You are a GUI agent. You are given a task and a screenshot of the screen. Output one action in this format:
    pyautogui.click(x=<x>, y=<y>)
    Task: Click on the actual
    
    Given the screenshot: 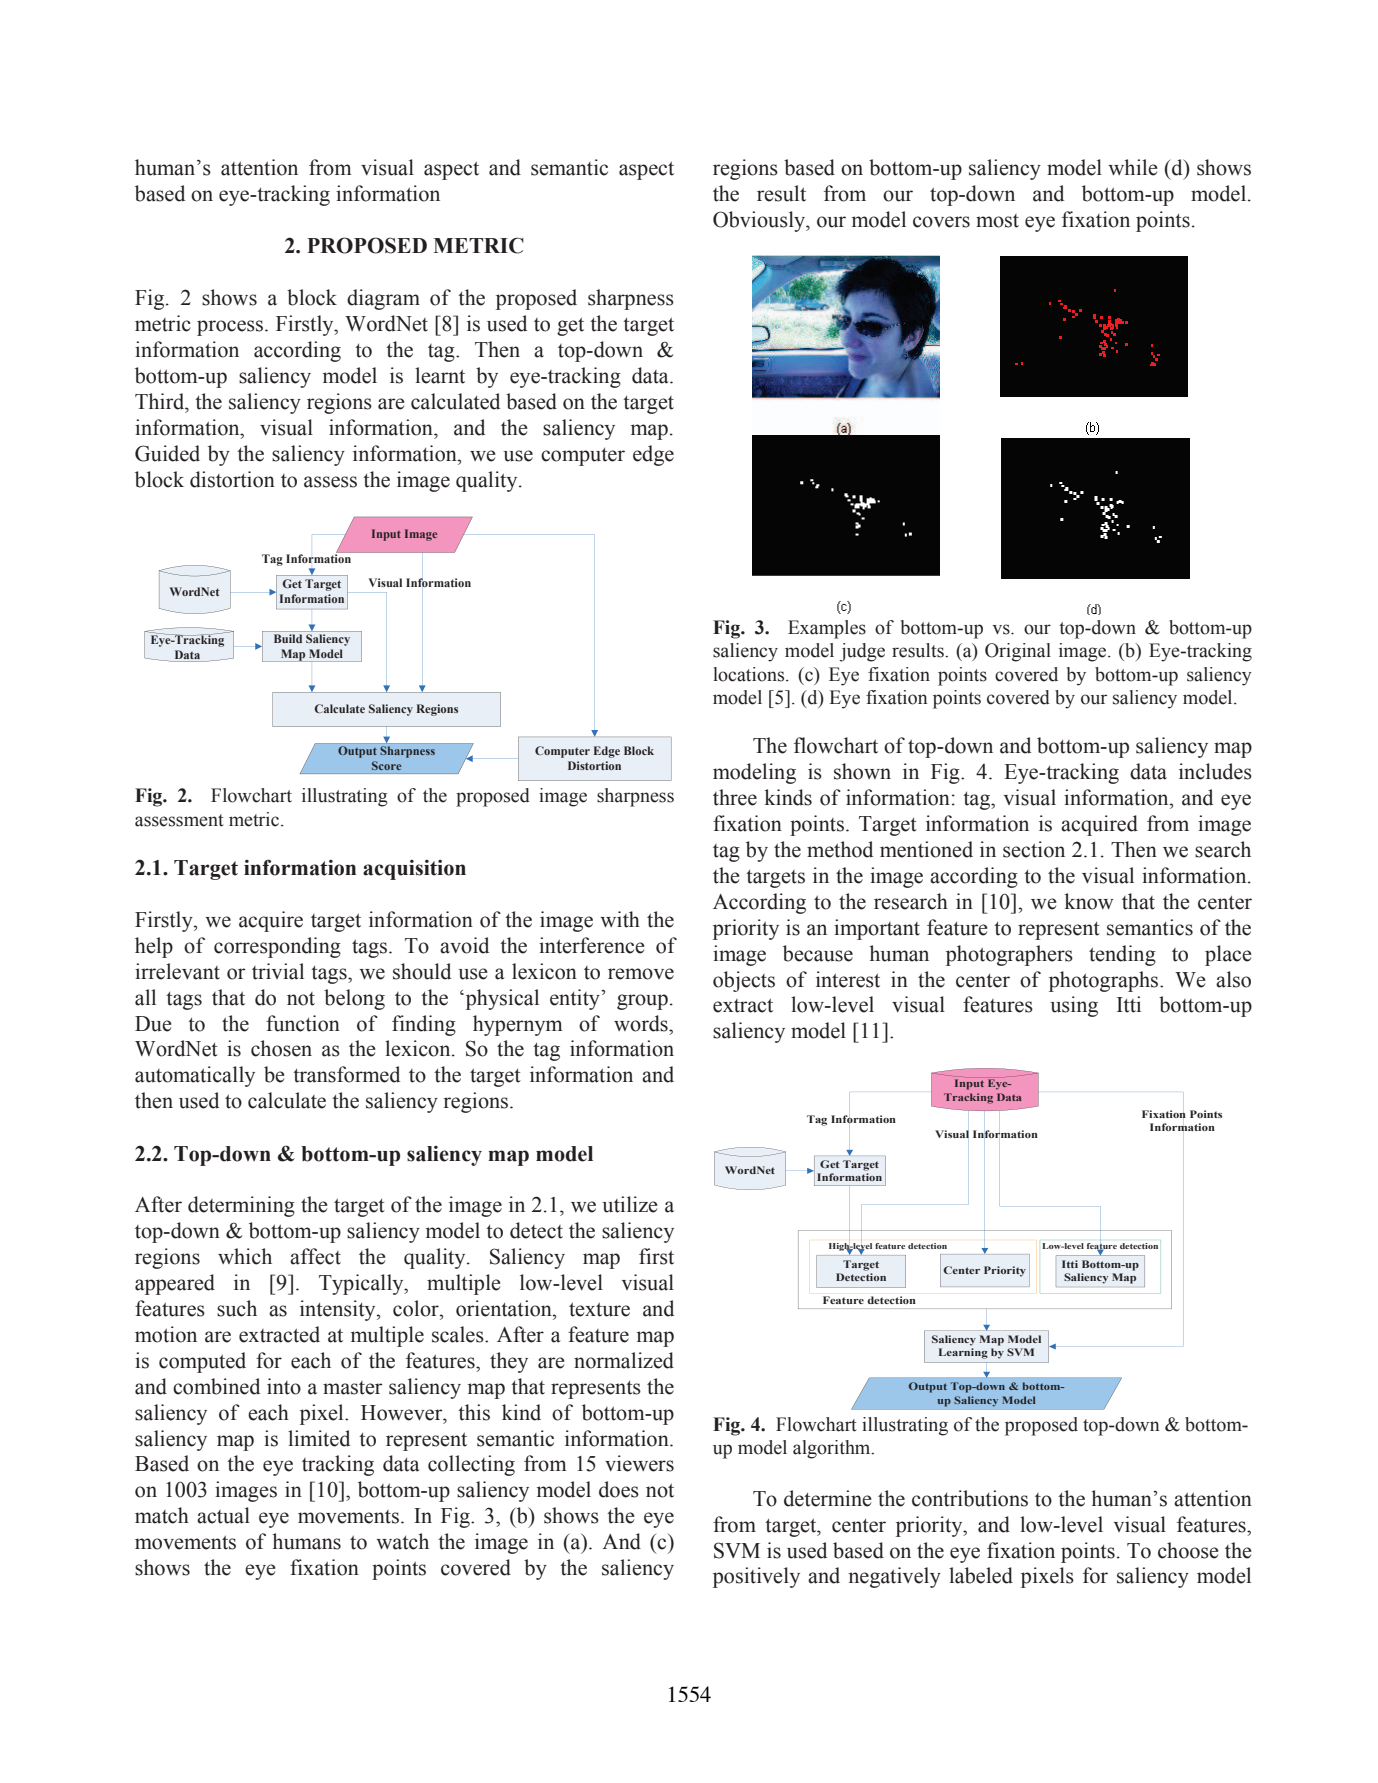 What is the action you would take?
    pyautogui.click(x=223, y=1515)
